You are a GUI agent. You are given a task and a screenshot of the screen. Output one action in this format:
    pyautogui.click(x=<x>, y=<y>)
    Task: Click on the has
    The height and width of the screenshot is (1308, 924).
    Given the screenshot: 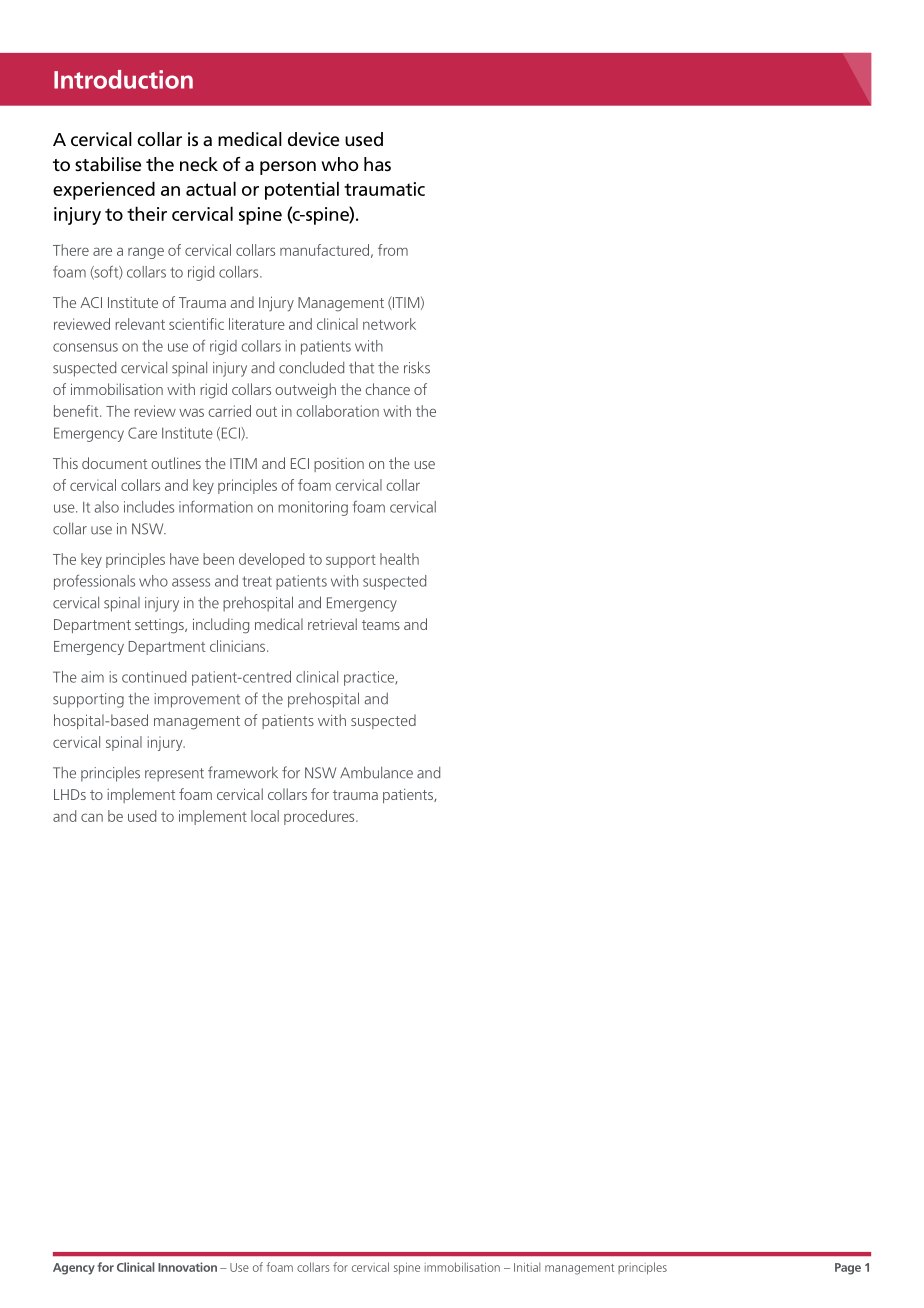 What is the action you would take?
    pyautogui.click(x=377, y=164)
